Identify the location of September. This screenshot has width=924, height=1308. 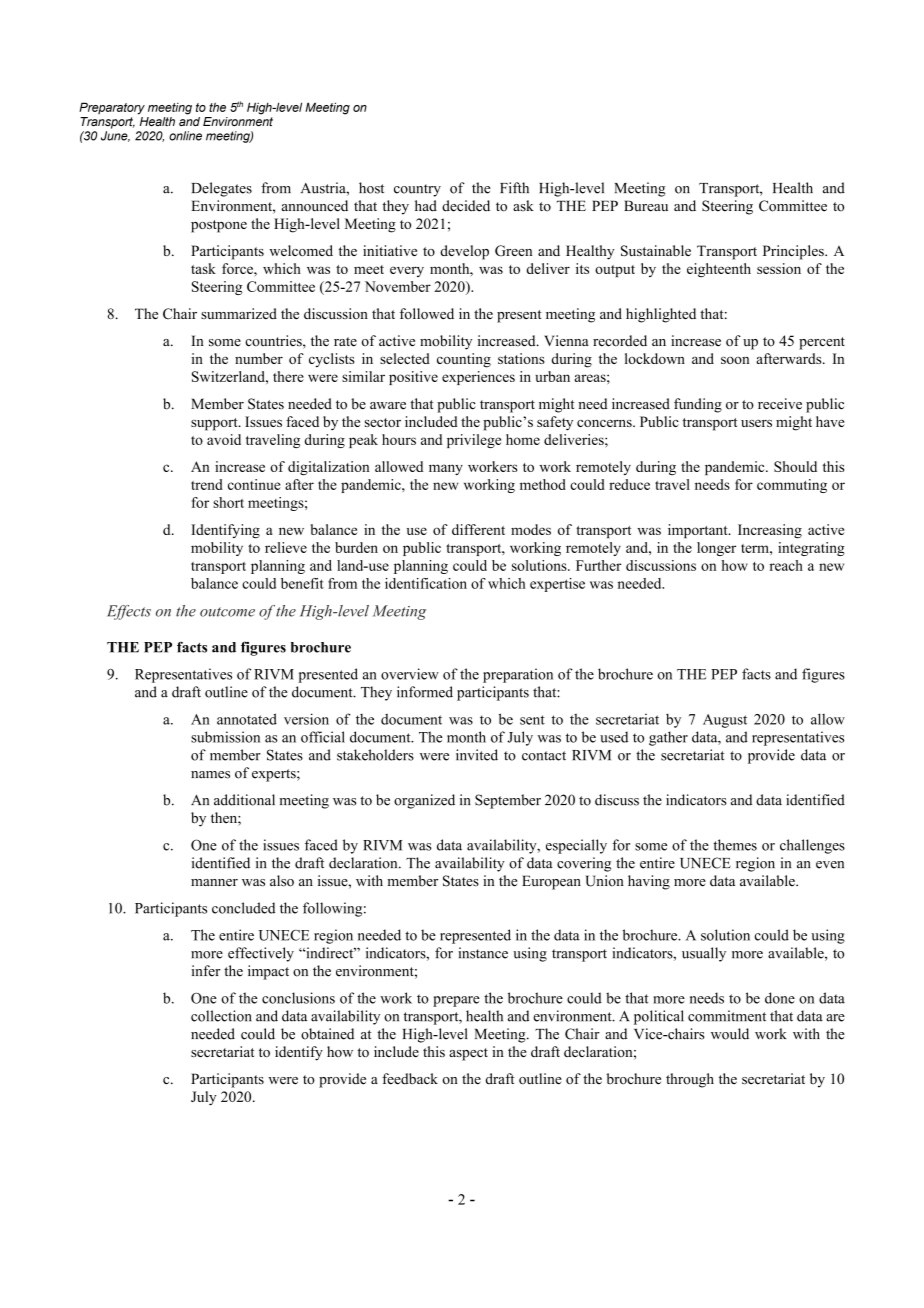
(508, 801).
